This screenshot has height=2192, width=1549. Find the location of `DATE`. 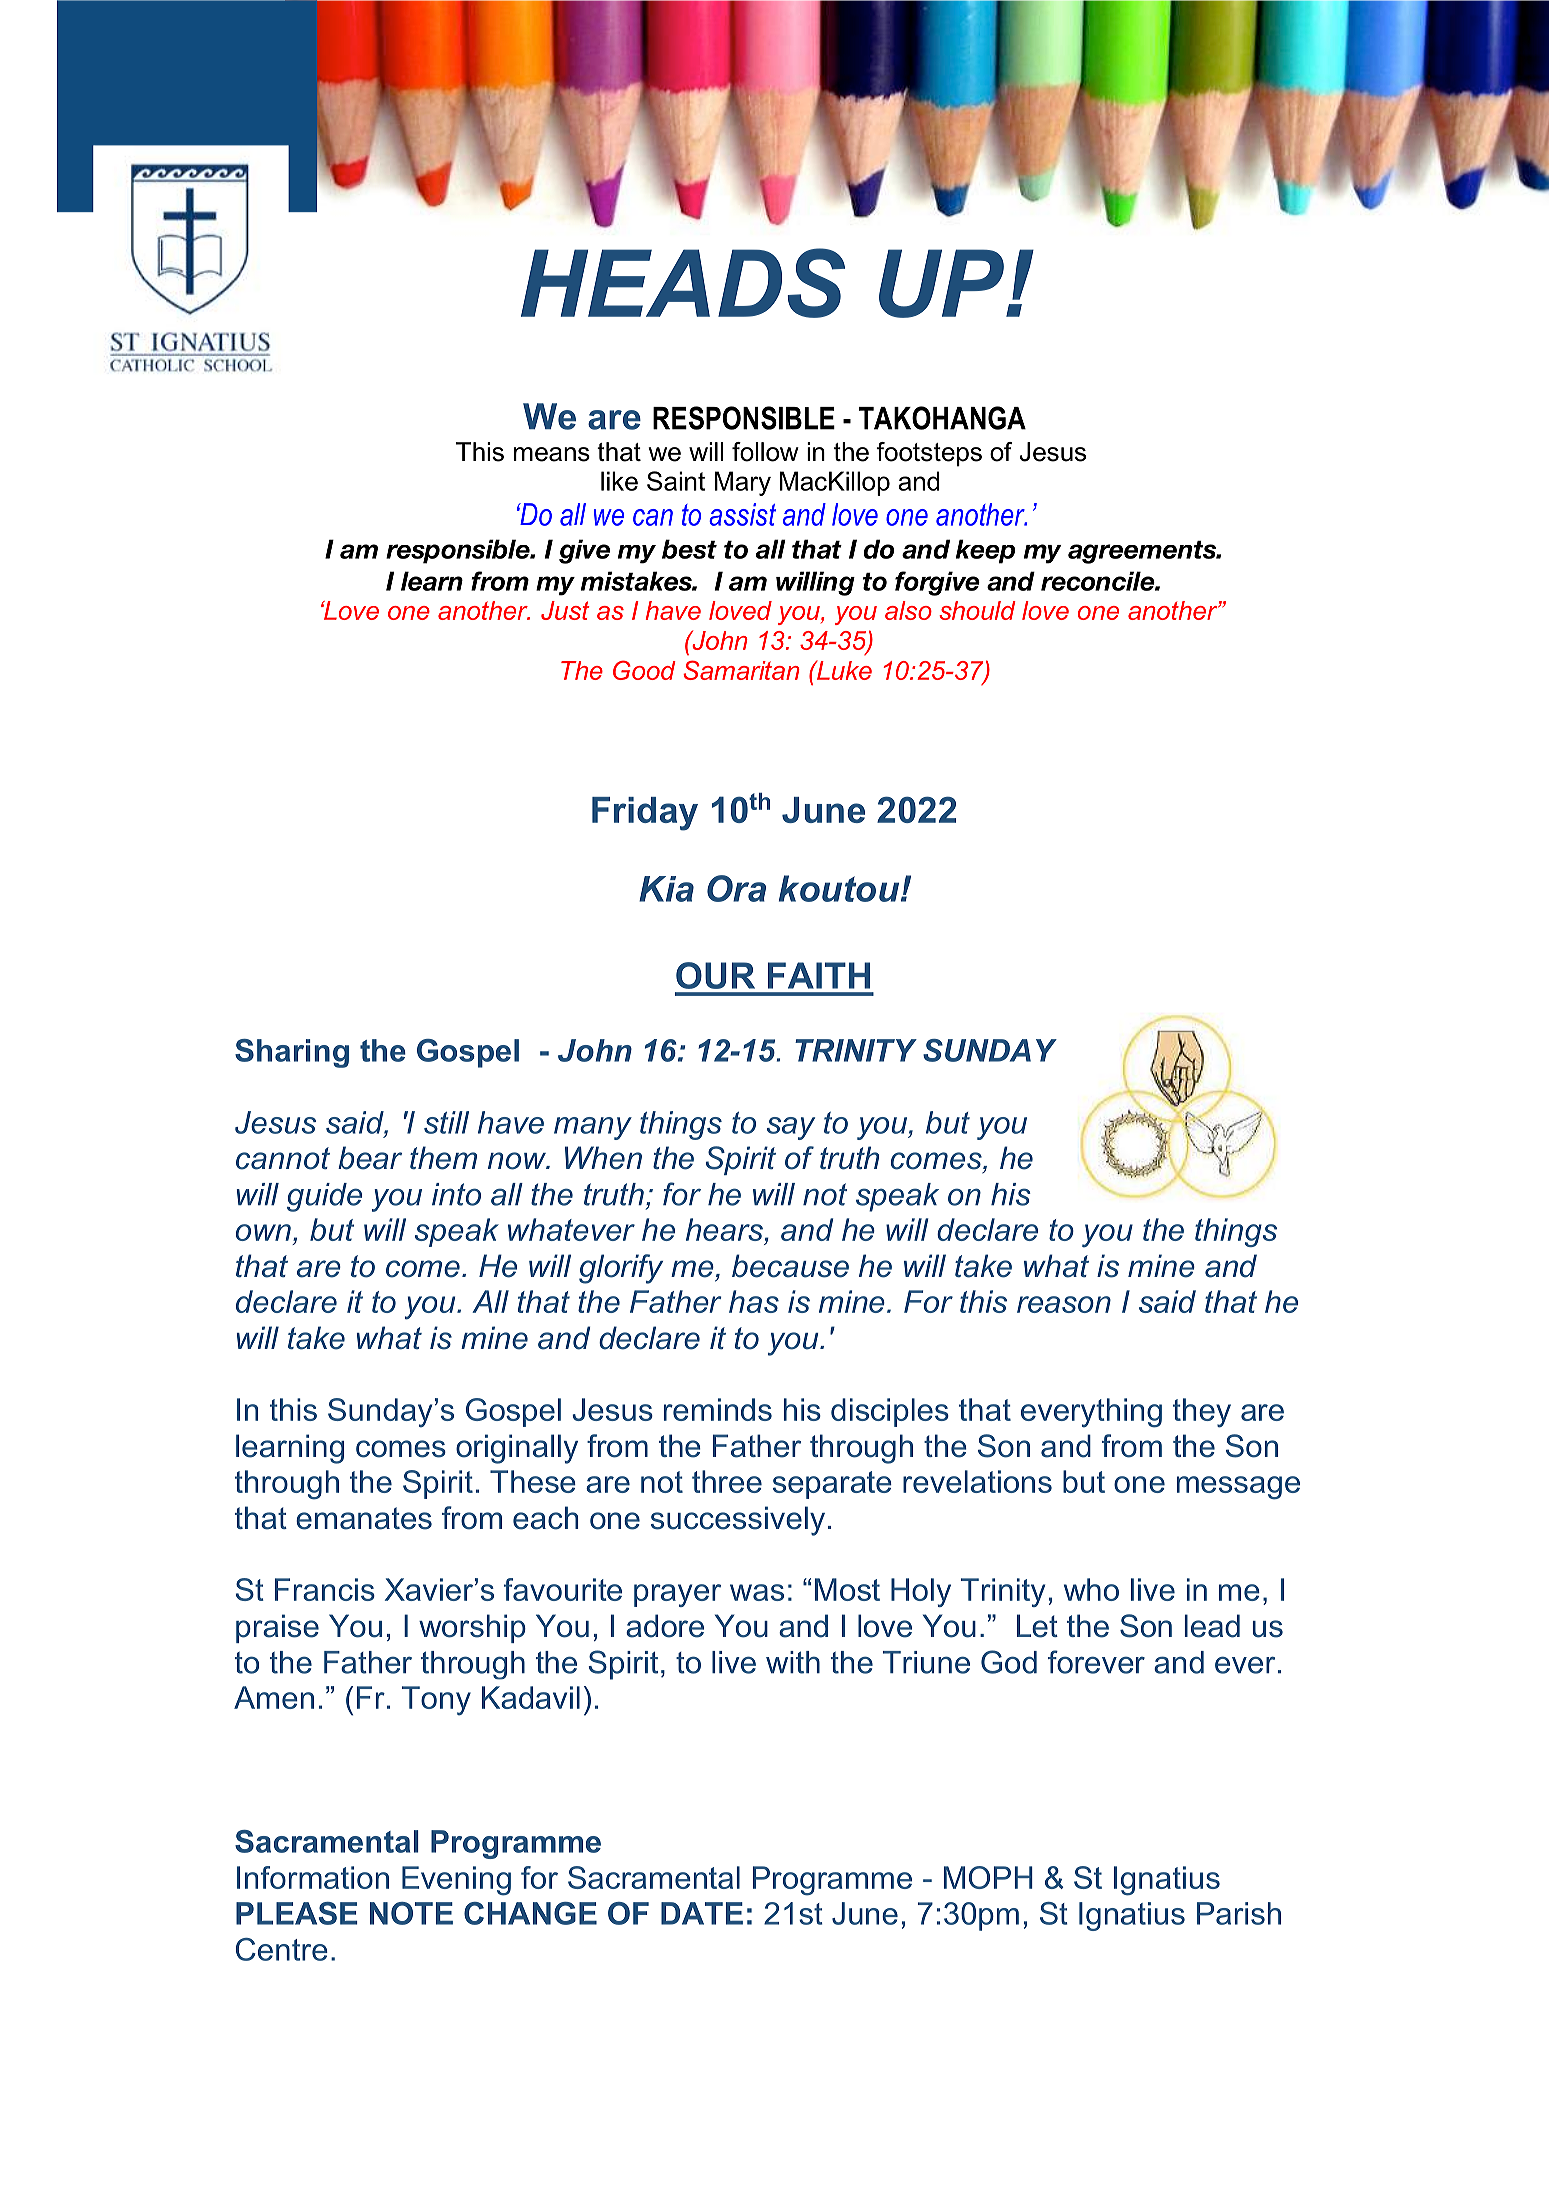

DATE is located at coordinates (702, 1913).
